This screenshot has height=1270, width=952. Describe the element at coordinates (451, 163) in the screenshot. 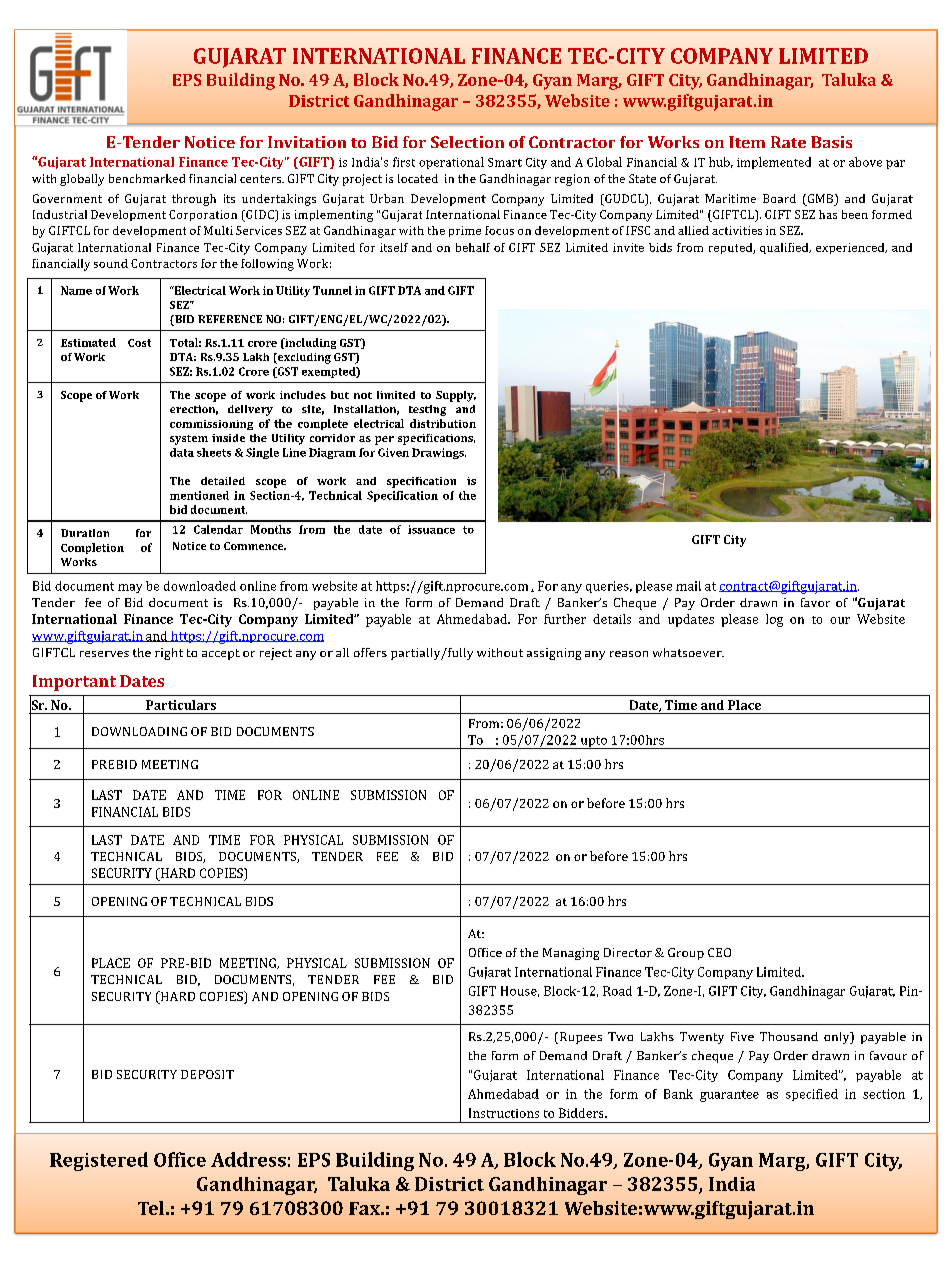

I see `operational` at that location.
